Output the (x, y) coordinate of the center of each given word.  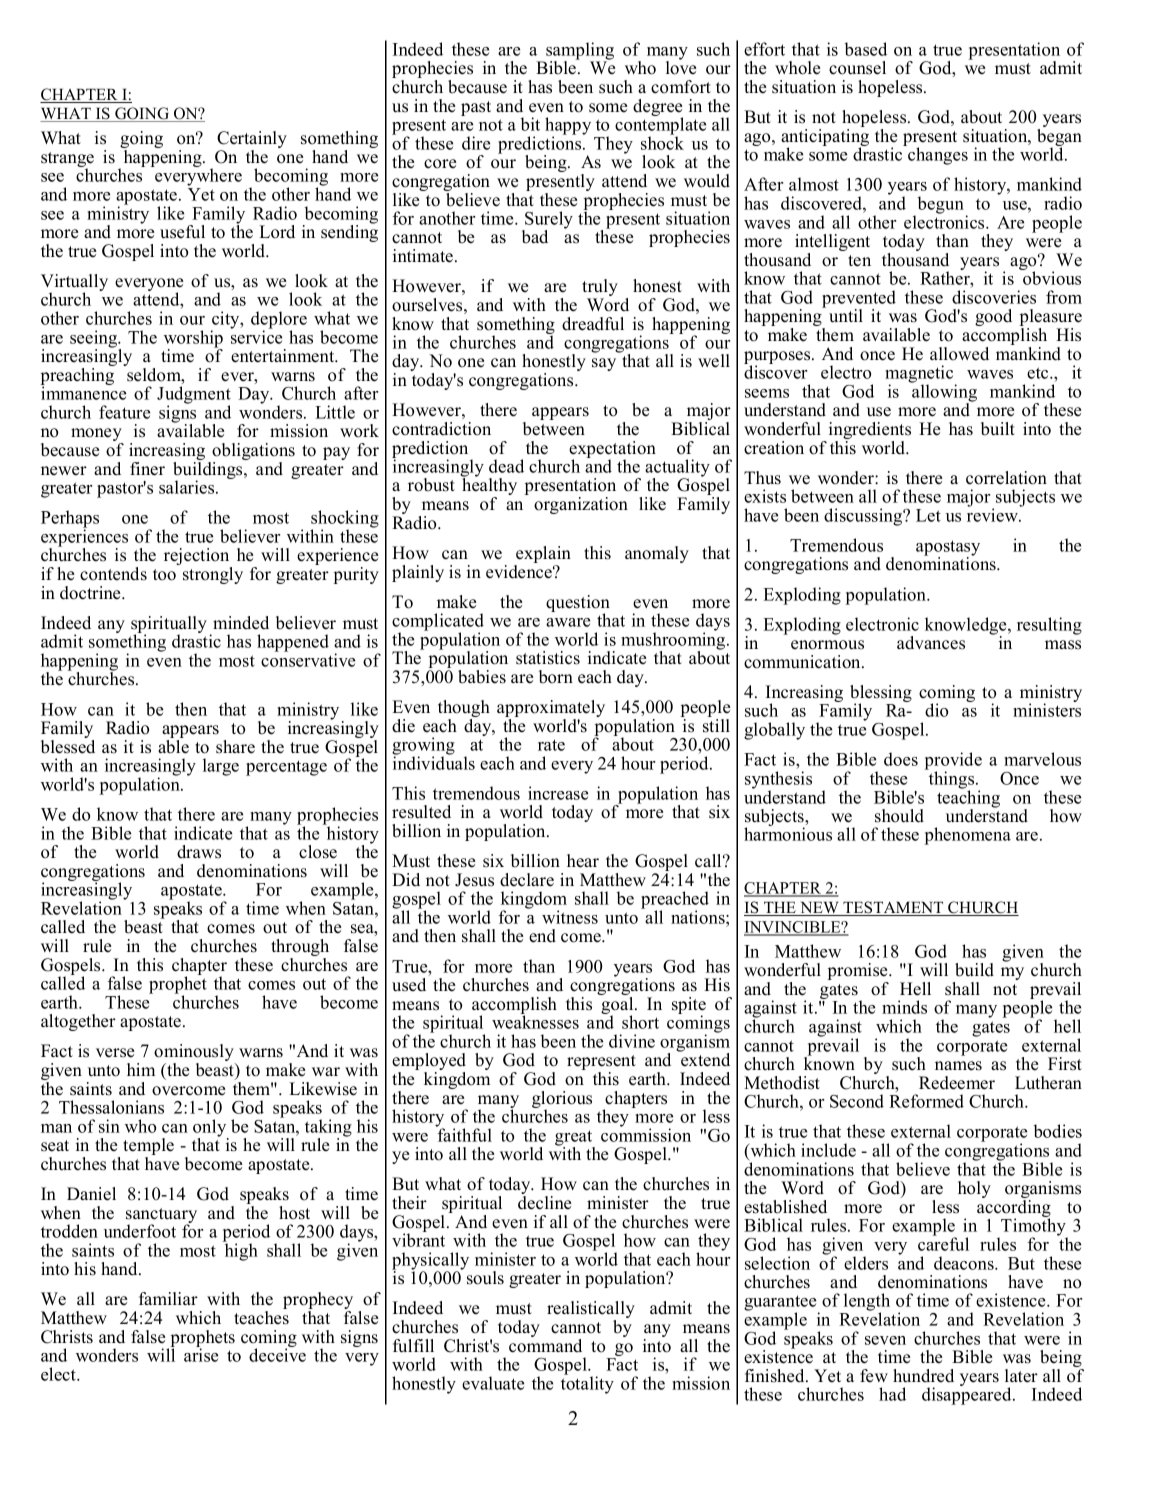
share (235, 747)
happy (568, 127)
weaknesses (535, 1022)
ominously (195, 1054)
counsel (857, 68)
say (604, 364)
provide (953, 762)
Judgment (194, 396)
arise (201, 1354)
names (958, 1066)
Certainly (252, 141)
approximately (551, 710)
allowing (943, 393)
